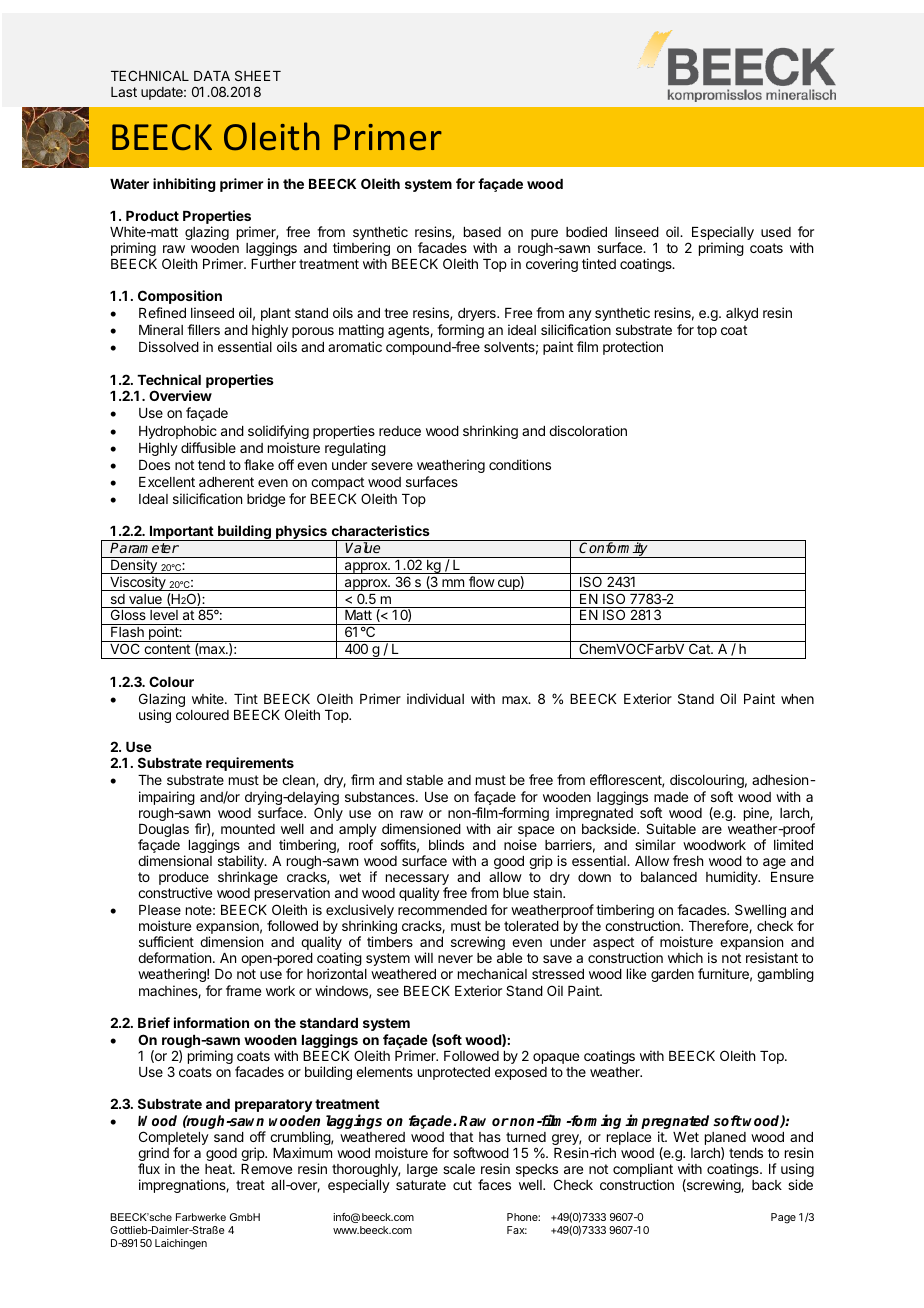 The image size is (924, 1308). Describe the element at coordinates (175, 892) in the document. I see `constructive` at that location.
